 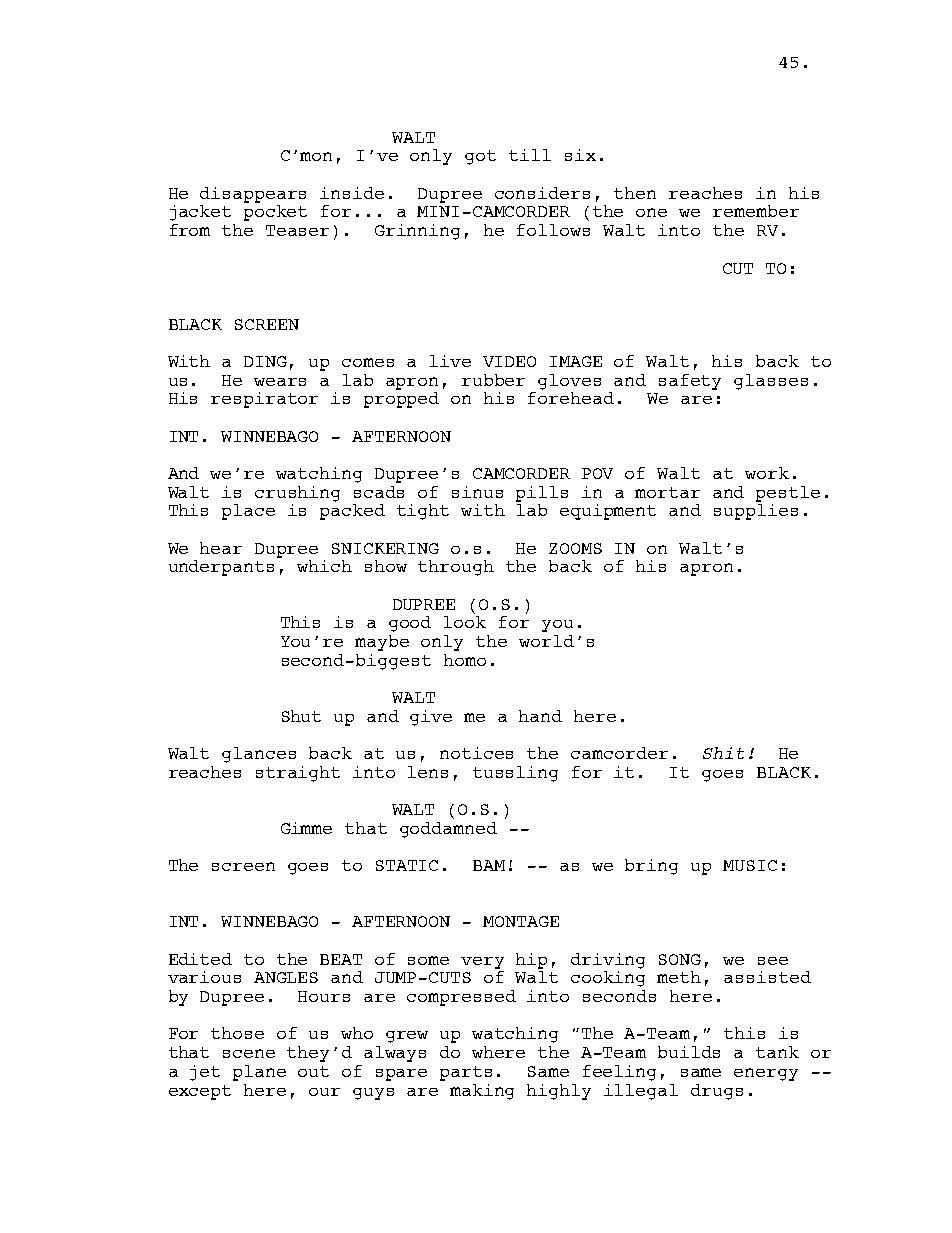 What do you see at coordinates (750, 865) in the screenshot?
I see `MUSIC` at bounding box center [750, 865].
